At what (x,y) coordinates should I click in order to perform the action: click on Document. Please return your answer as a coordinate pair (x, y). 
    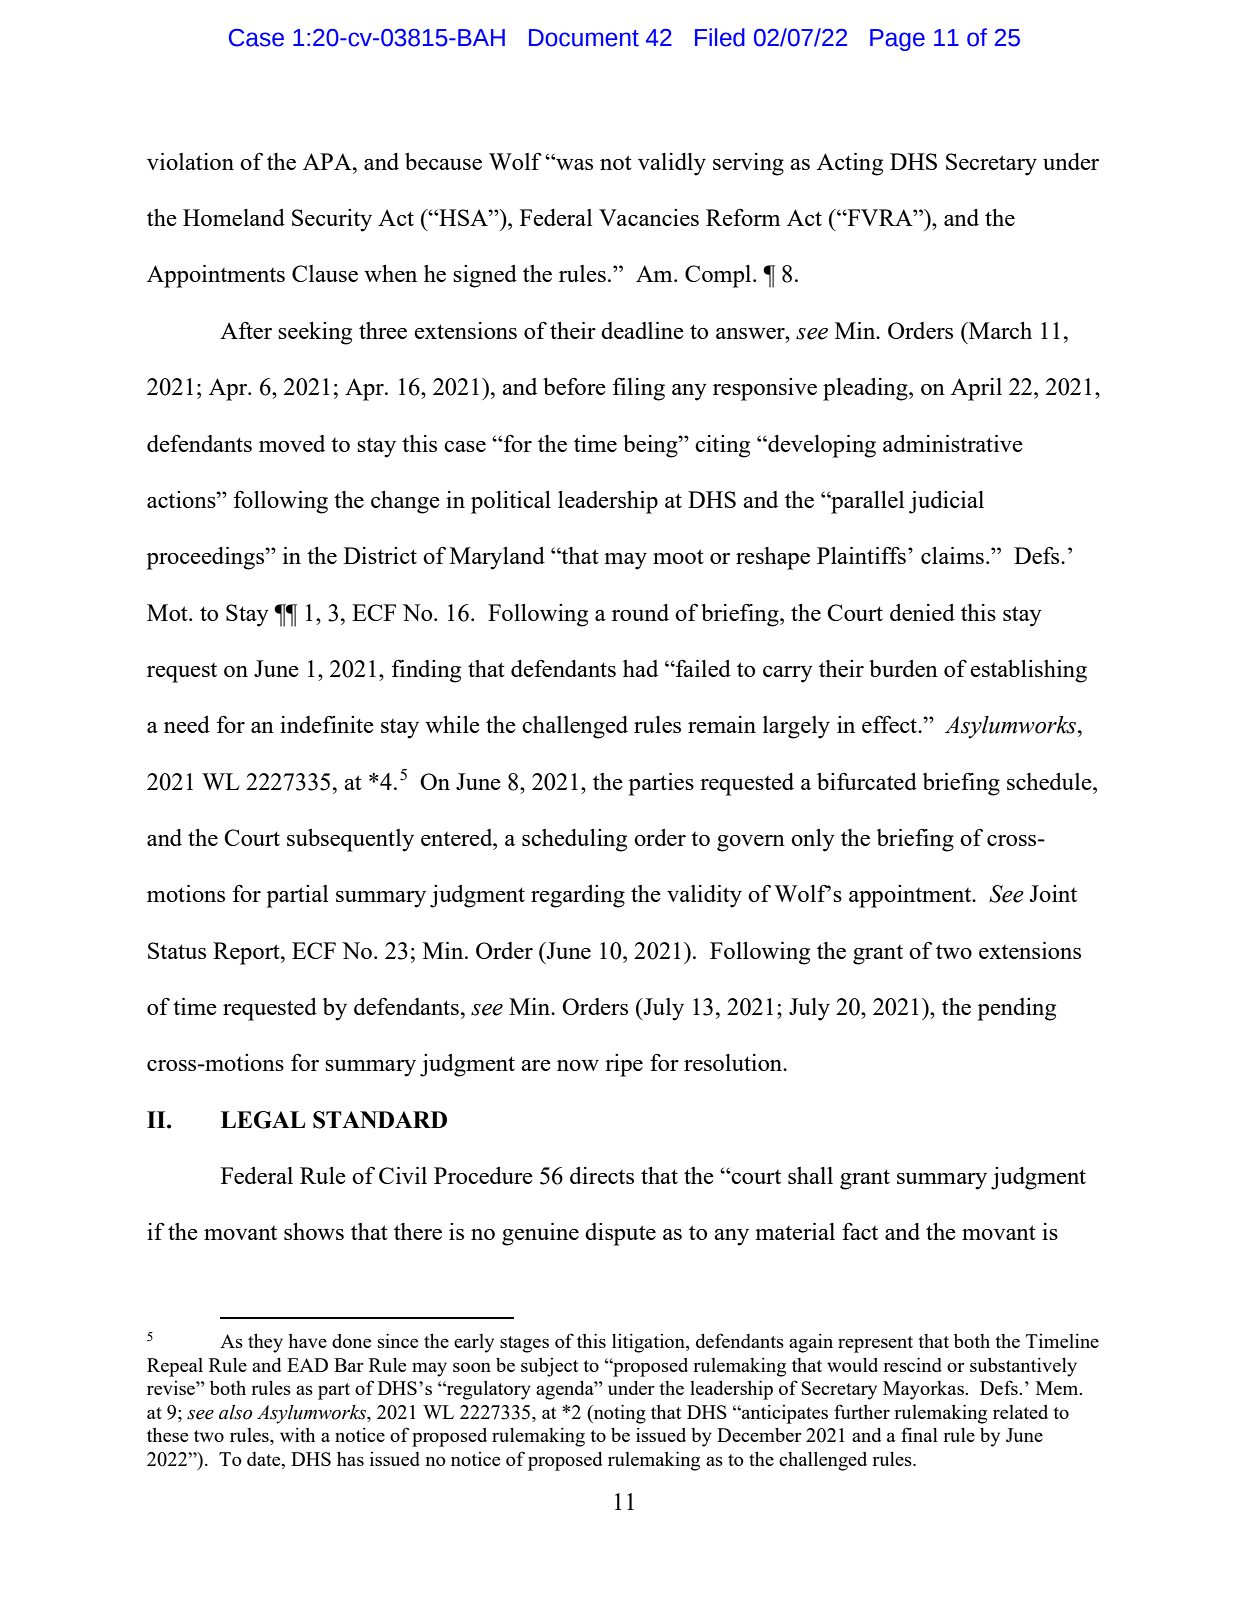
    Looking at the image, I should click on (584, 38).
